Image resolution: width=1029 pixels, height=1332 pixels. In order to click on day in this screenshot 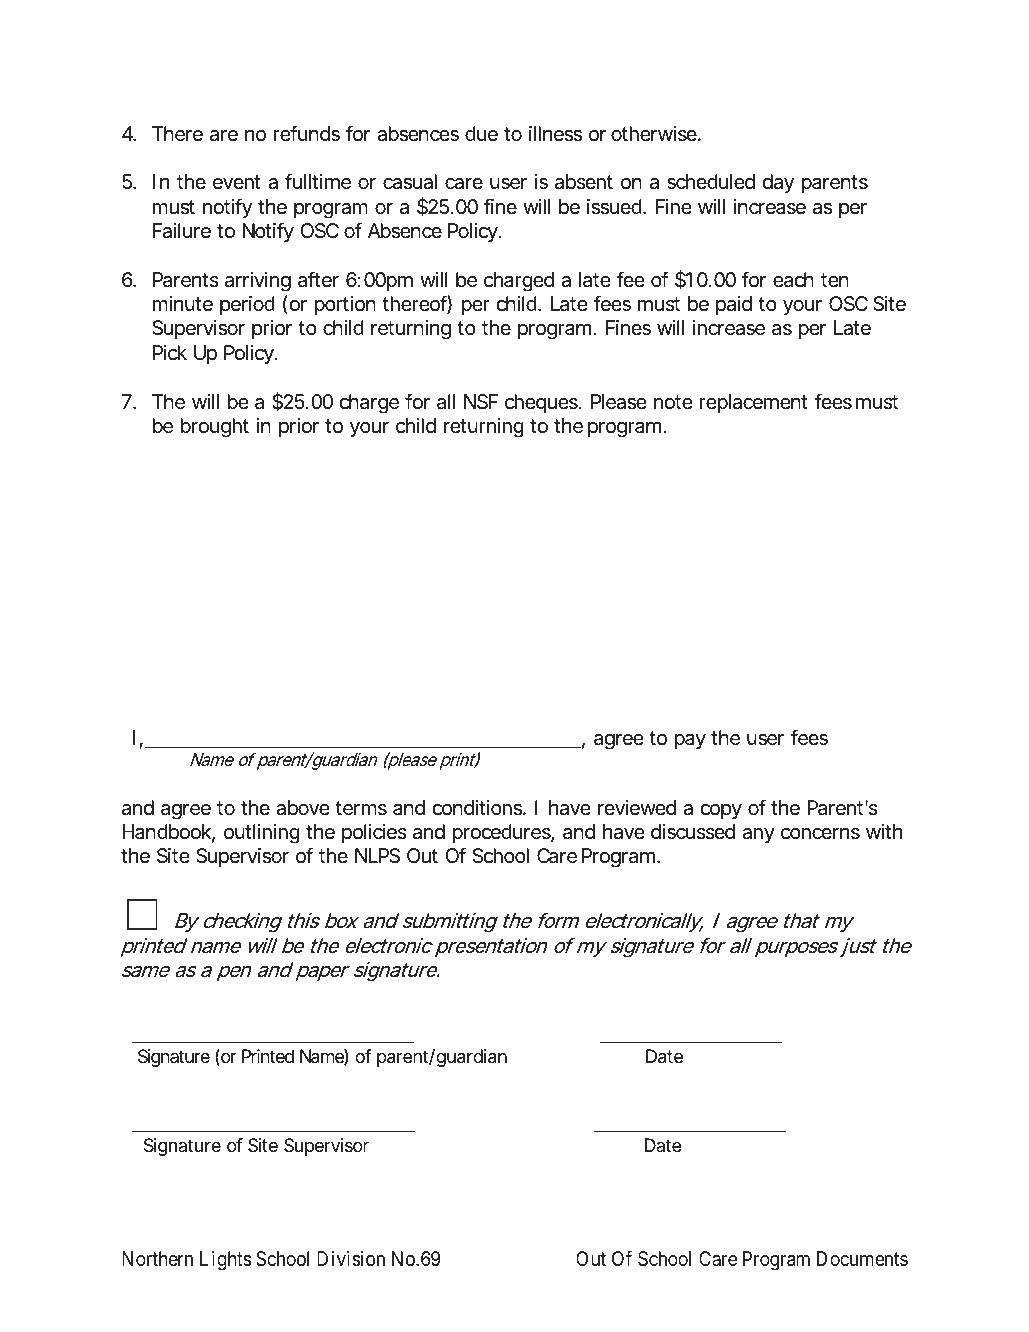, I will do `click(778, 183)`.
